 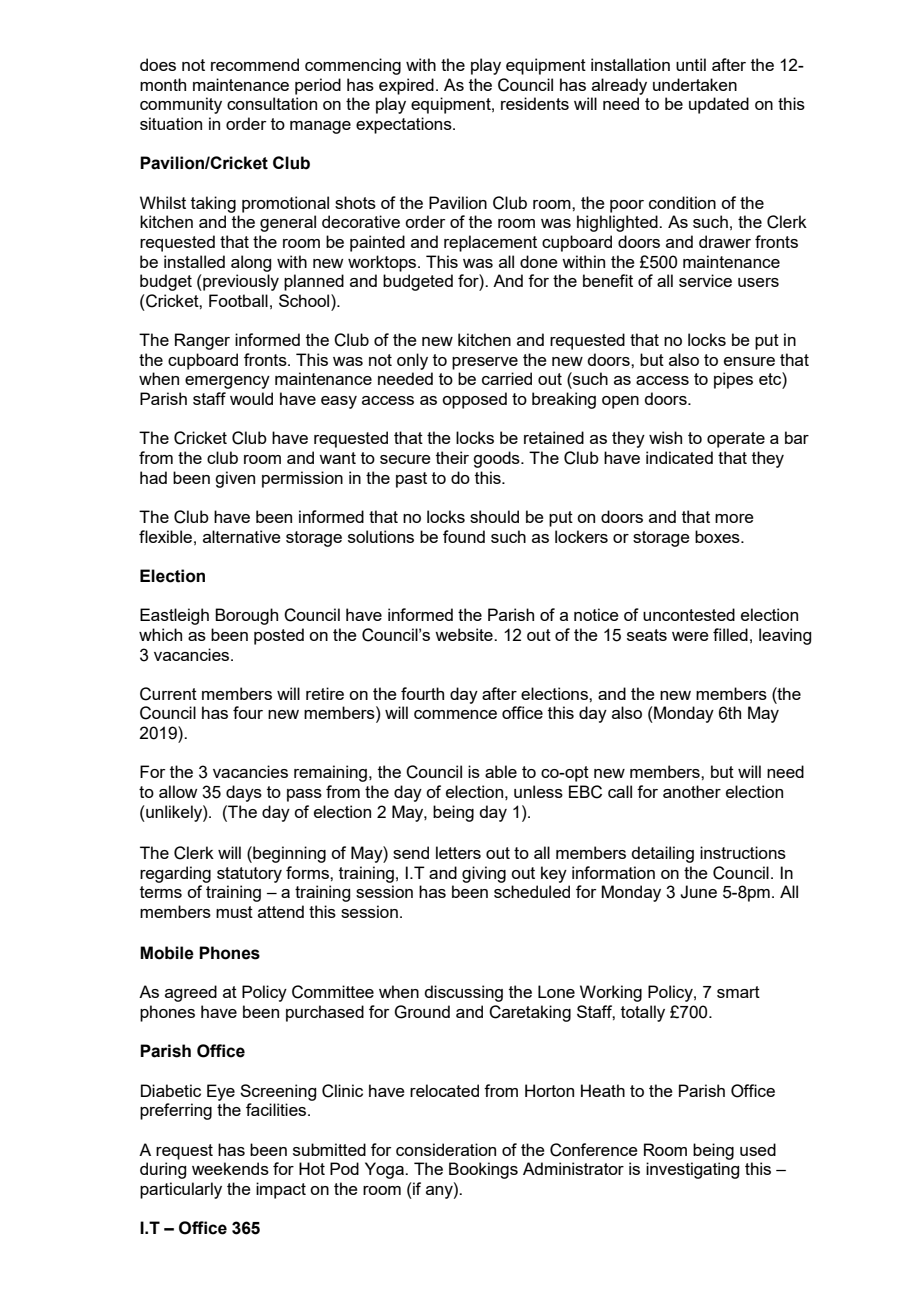 I want to click on consultation, so click(x=272, y=103).
